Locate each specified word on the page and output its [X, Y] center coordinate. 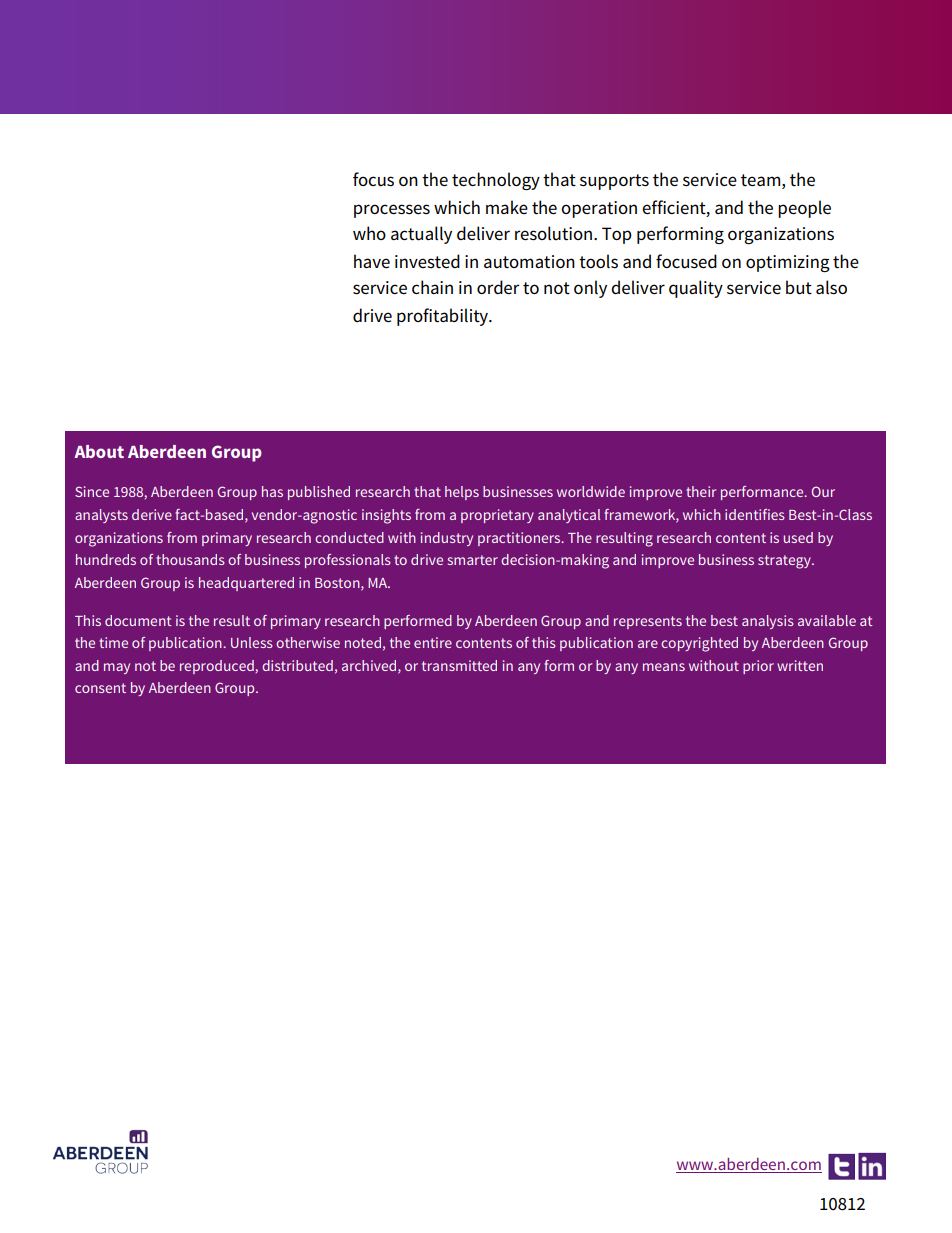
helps [462, 493]
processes [392, 211]
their [701, 491]
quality [696, 289]
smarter [473, 560]
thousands [190, 559]
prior [758, 667]
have [372, 261]
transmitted [459, 665]
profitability [444, 317]
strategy [785, 562]
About [99, 451]
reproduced [217, 667]
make [507, 207]
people [804, 209]
